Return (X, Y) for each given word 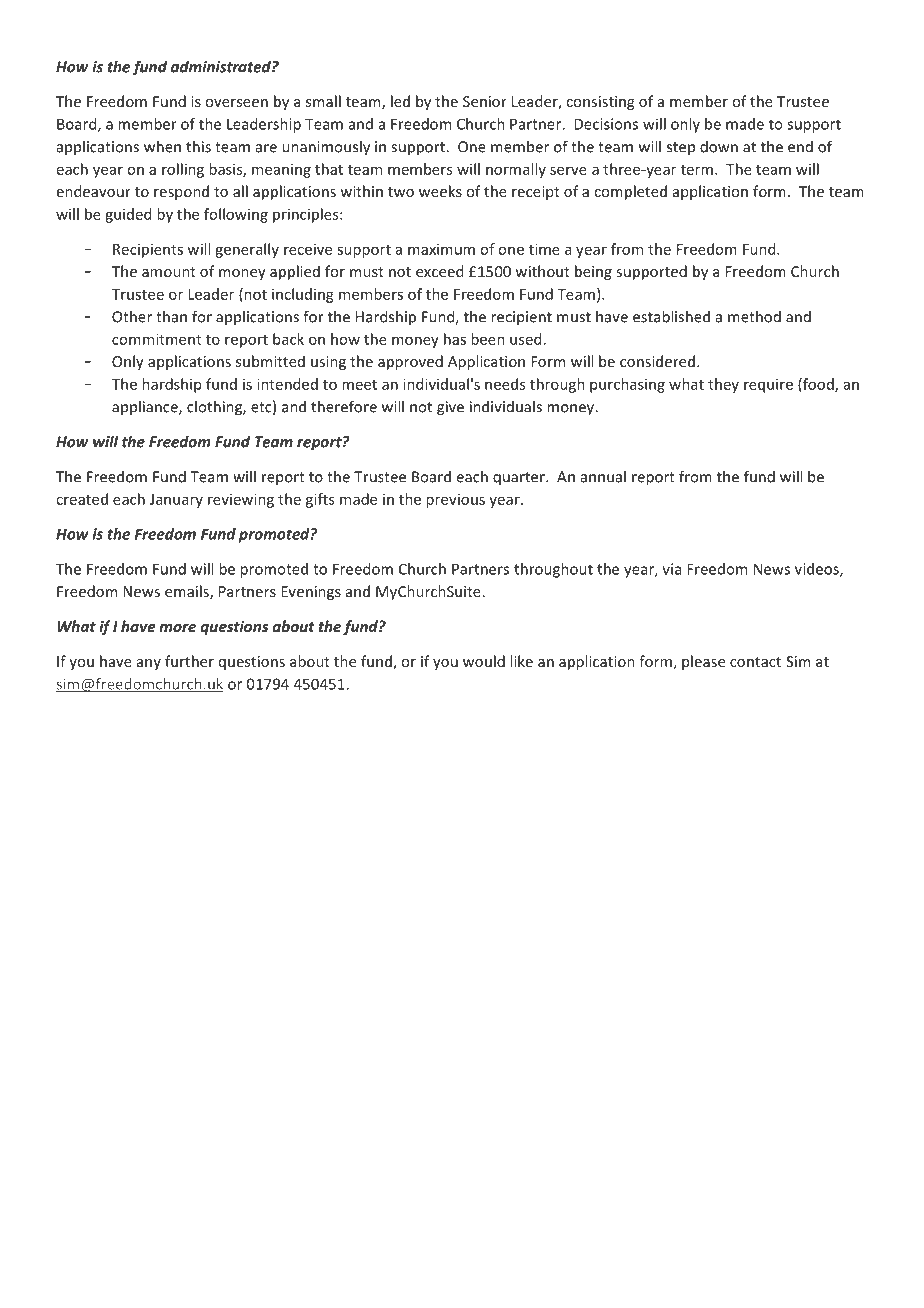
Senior (485, 101)
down (719, 146)
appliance (146, 407)
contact (755, 662)
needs (505, 384)
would (484, 661)
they (723, 385)
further (189, 661)
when (162, 146)
